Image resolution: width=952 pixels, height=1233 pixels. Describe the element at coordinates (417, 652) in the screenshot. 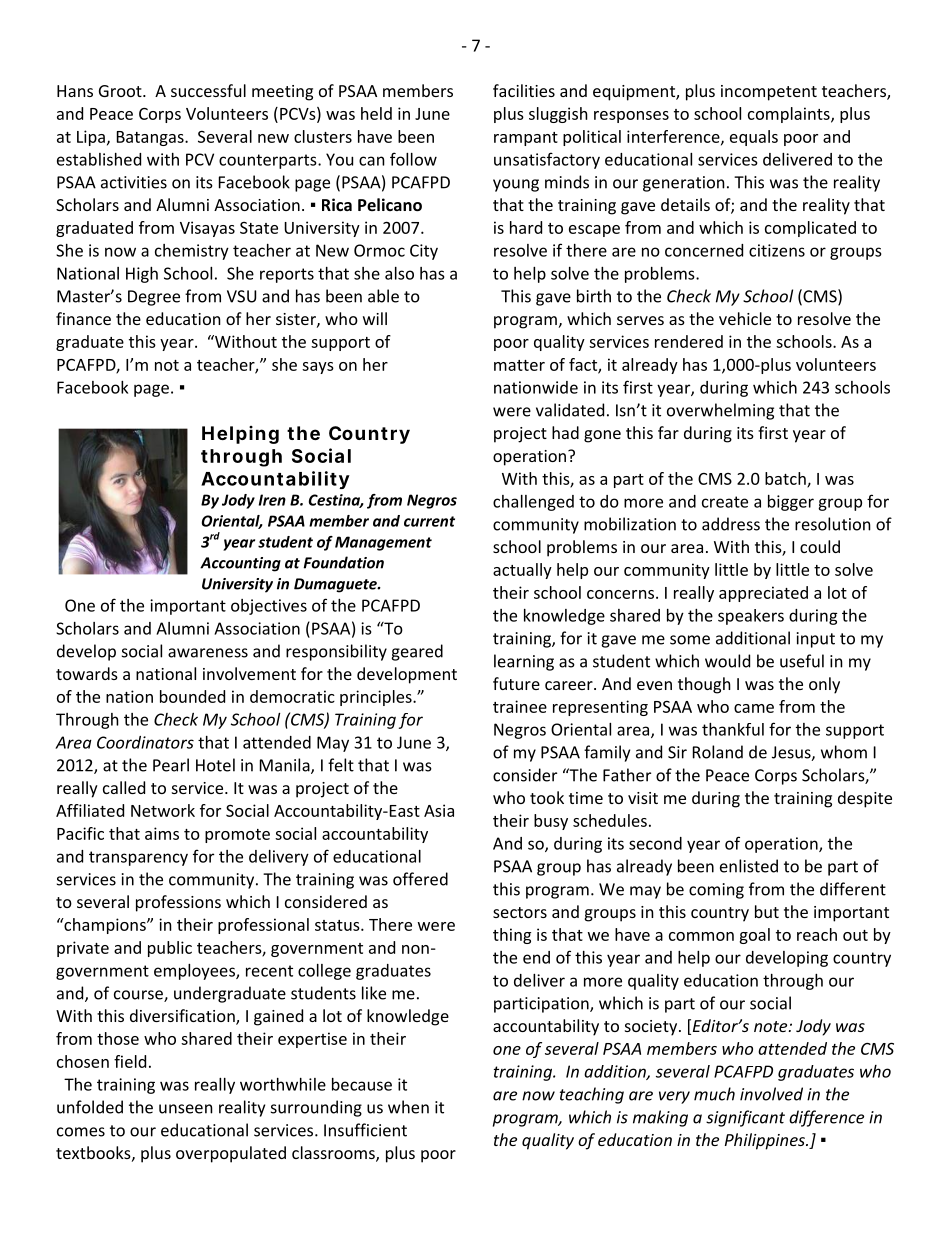

I see `geared` at that location.
